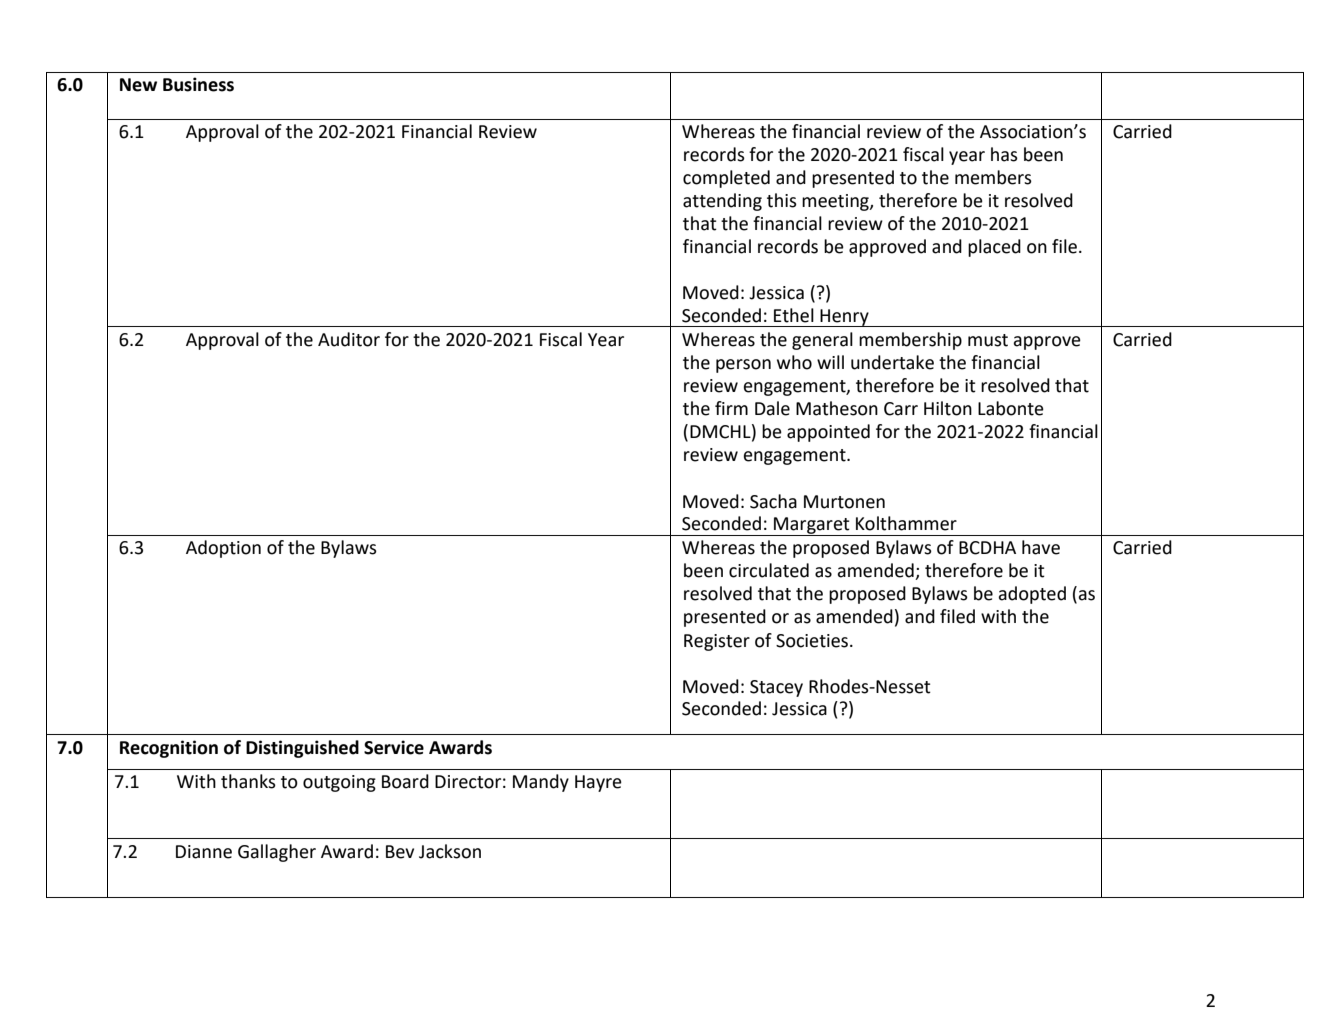 This screenshot has height=1033, width=1337. What do you see at coordinates (726, 179) in the screenshot?
I see `completed` at bounding box center [726, 179].
